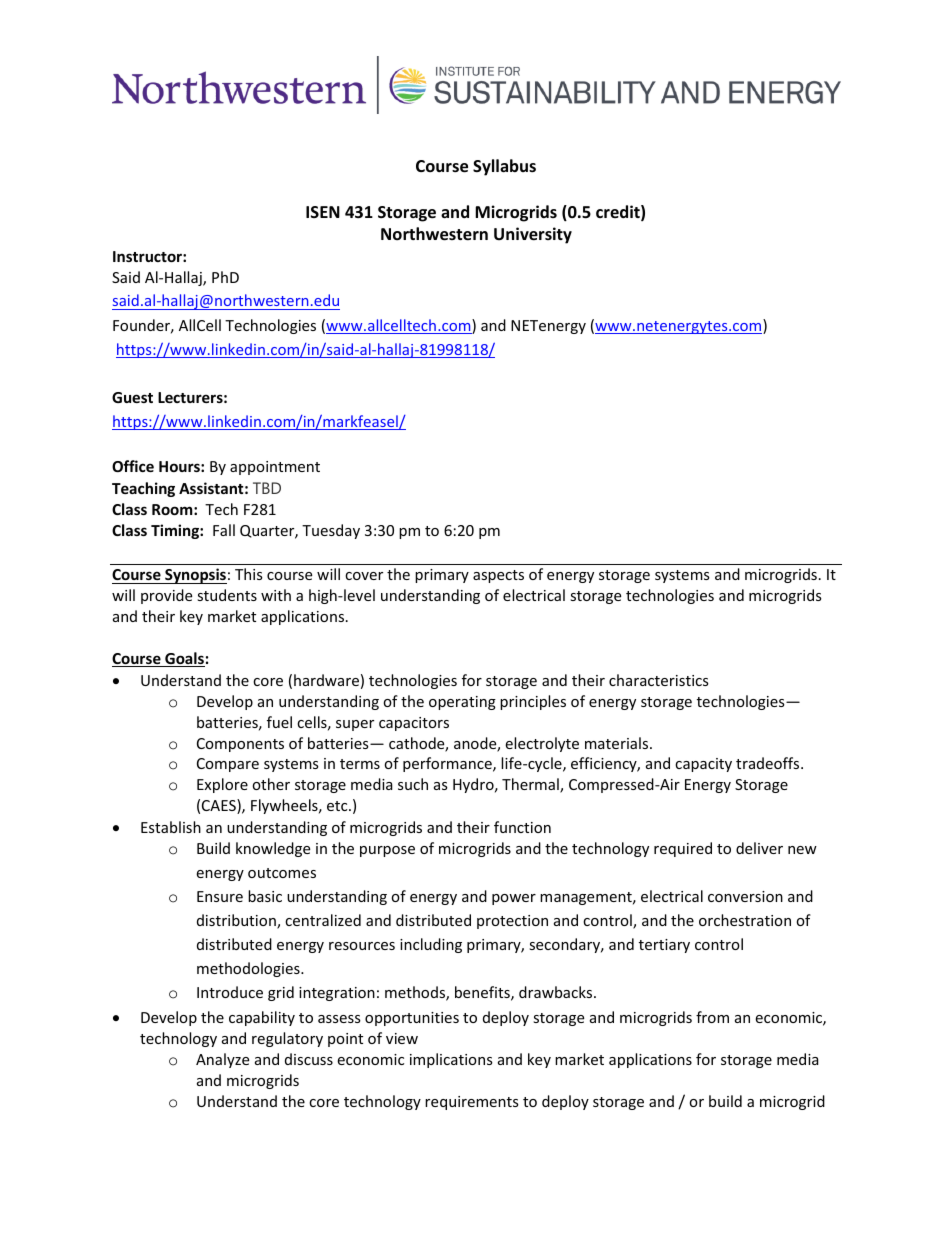 The width and height of the document is (952, 1233). I want to click on characteristics, so click(659, 680).
